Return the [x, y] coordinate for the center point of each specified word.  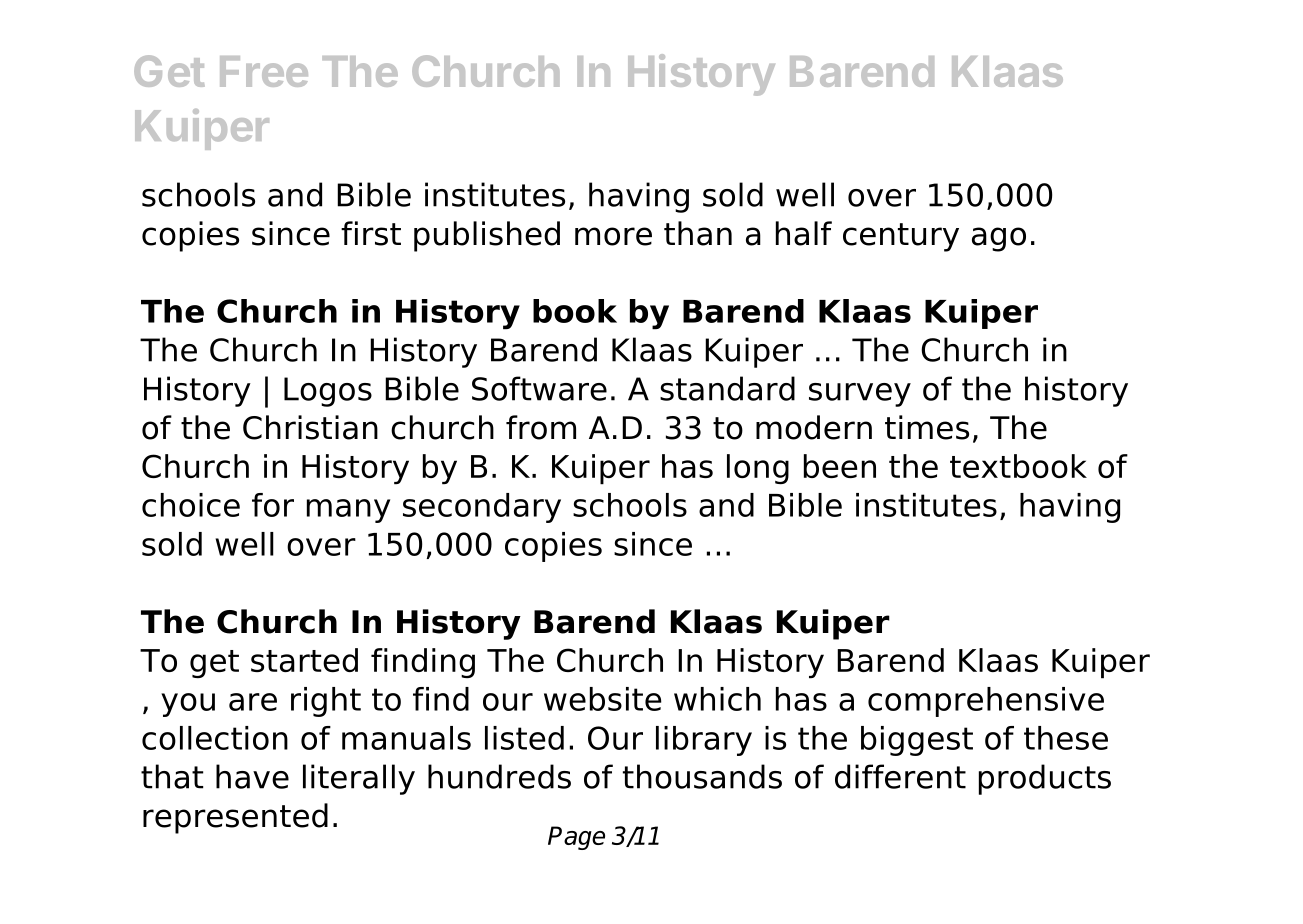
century [901, 237]
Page [576, 838]
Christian [310, 427]
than [698, 233]
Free [264, 71]
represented [235, 818]
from [541, 427]
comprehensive [986, 702]
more [613, 236]
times [927, 427]
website [603, 699]
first [371, 233]
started [304, 660]
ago [999, 239]
